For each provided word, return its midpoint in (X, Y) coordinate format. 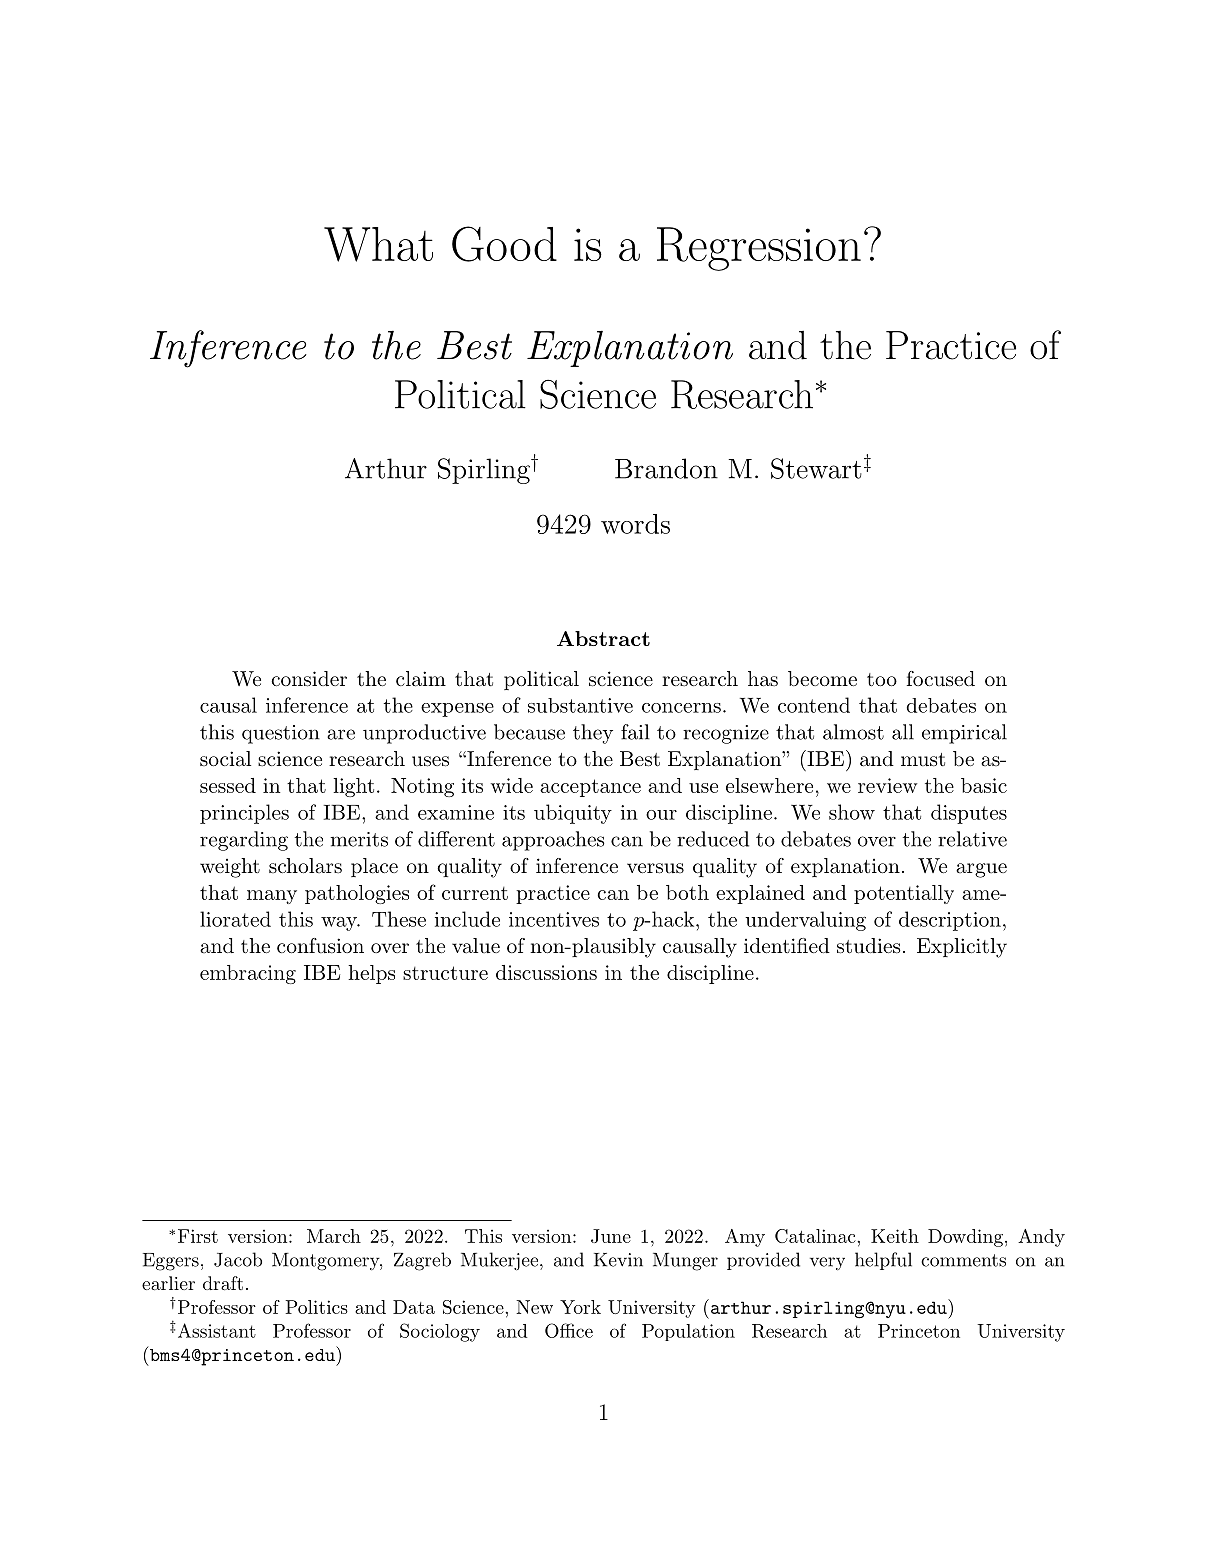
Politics (317, 1307)
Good (504, 244)
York (580, 1307)
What (378, 244)
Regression (759, 249)
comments (963, 1260)
